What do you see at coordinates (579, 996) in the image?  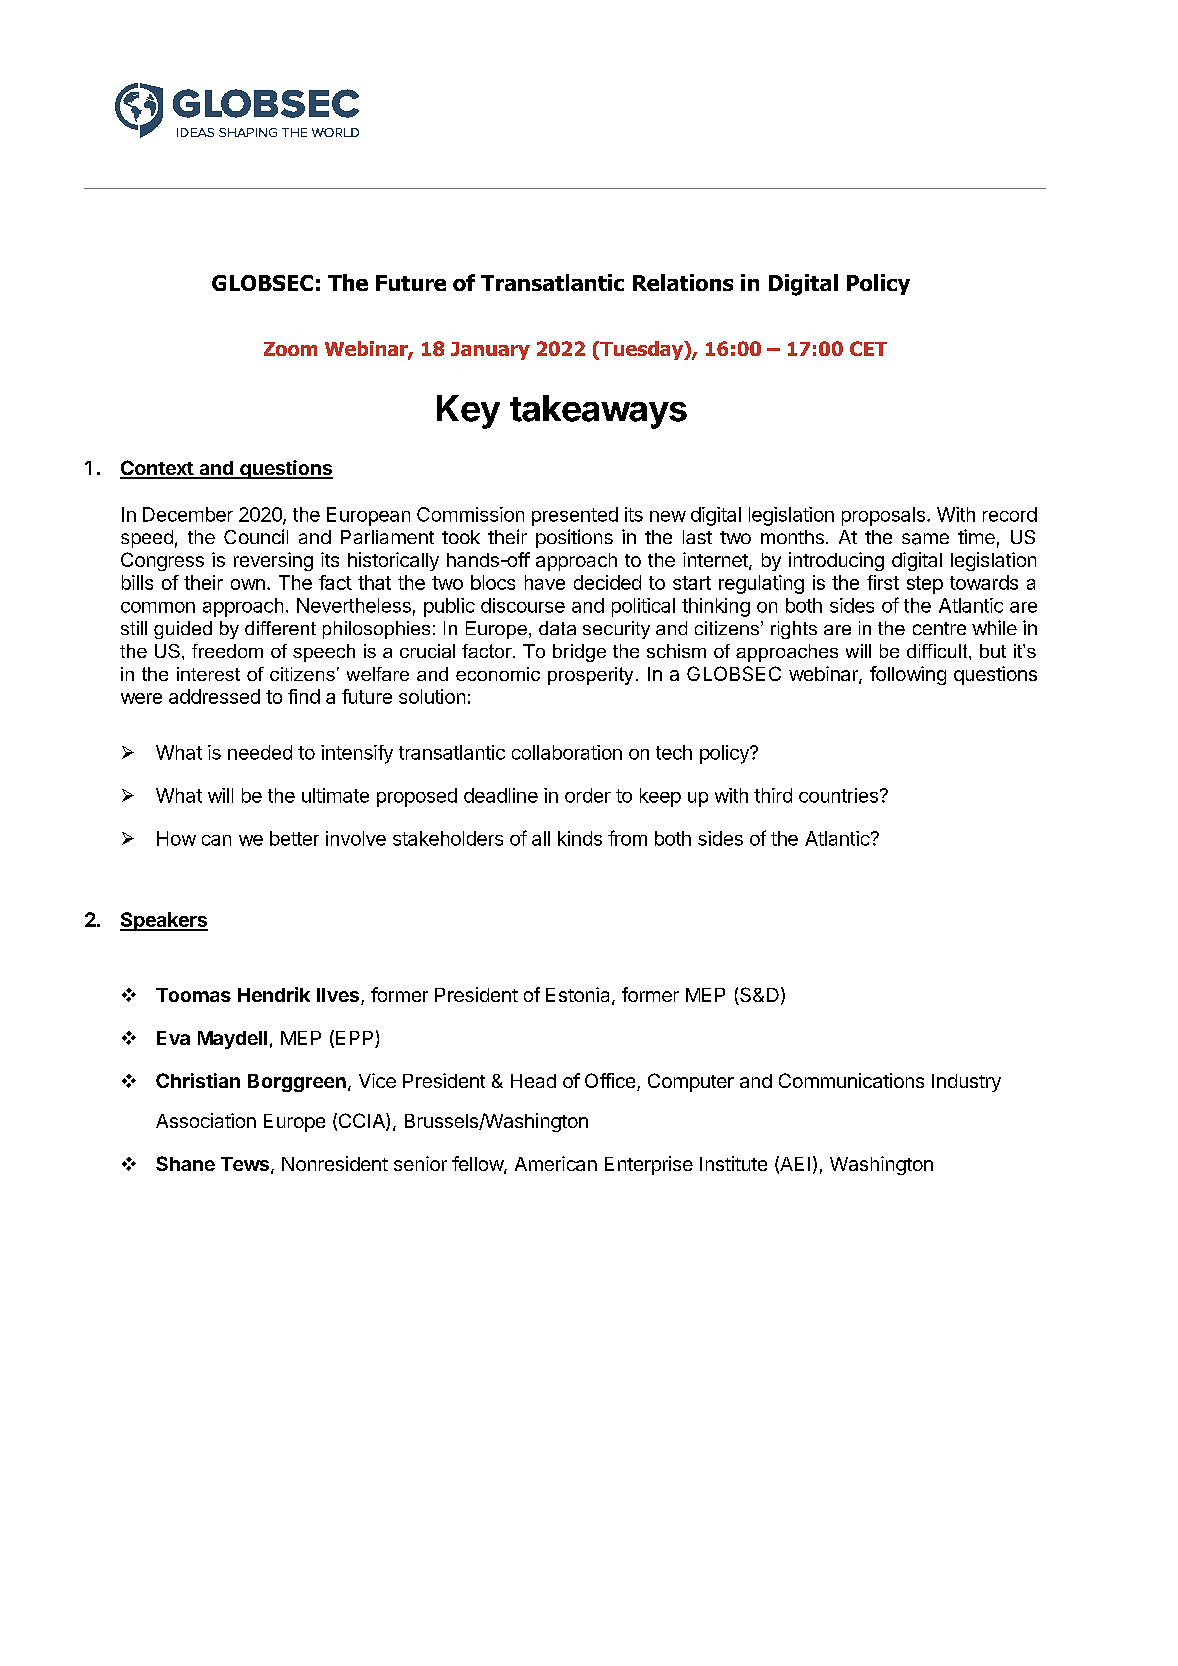 I see `Estonia` at bounding box center [579, 996].
